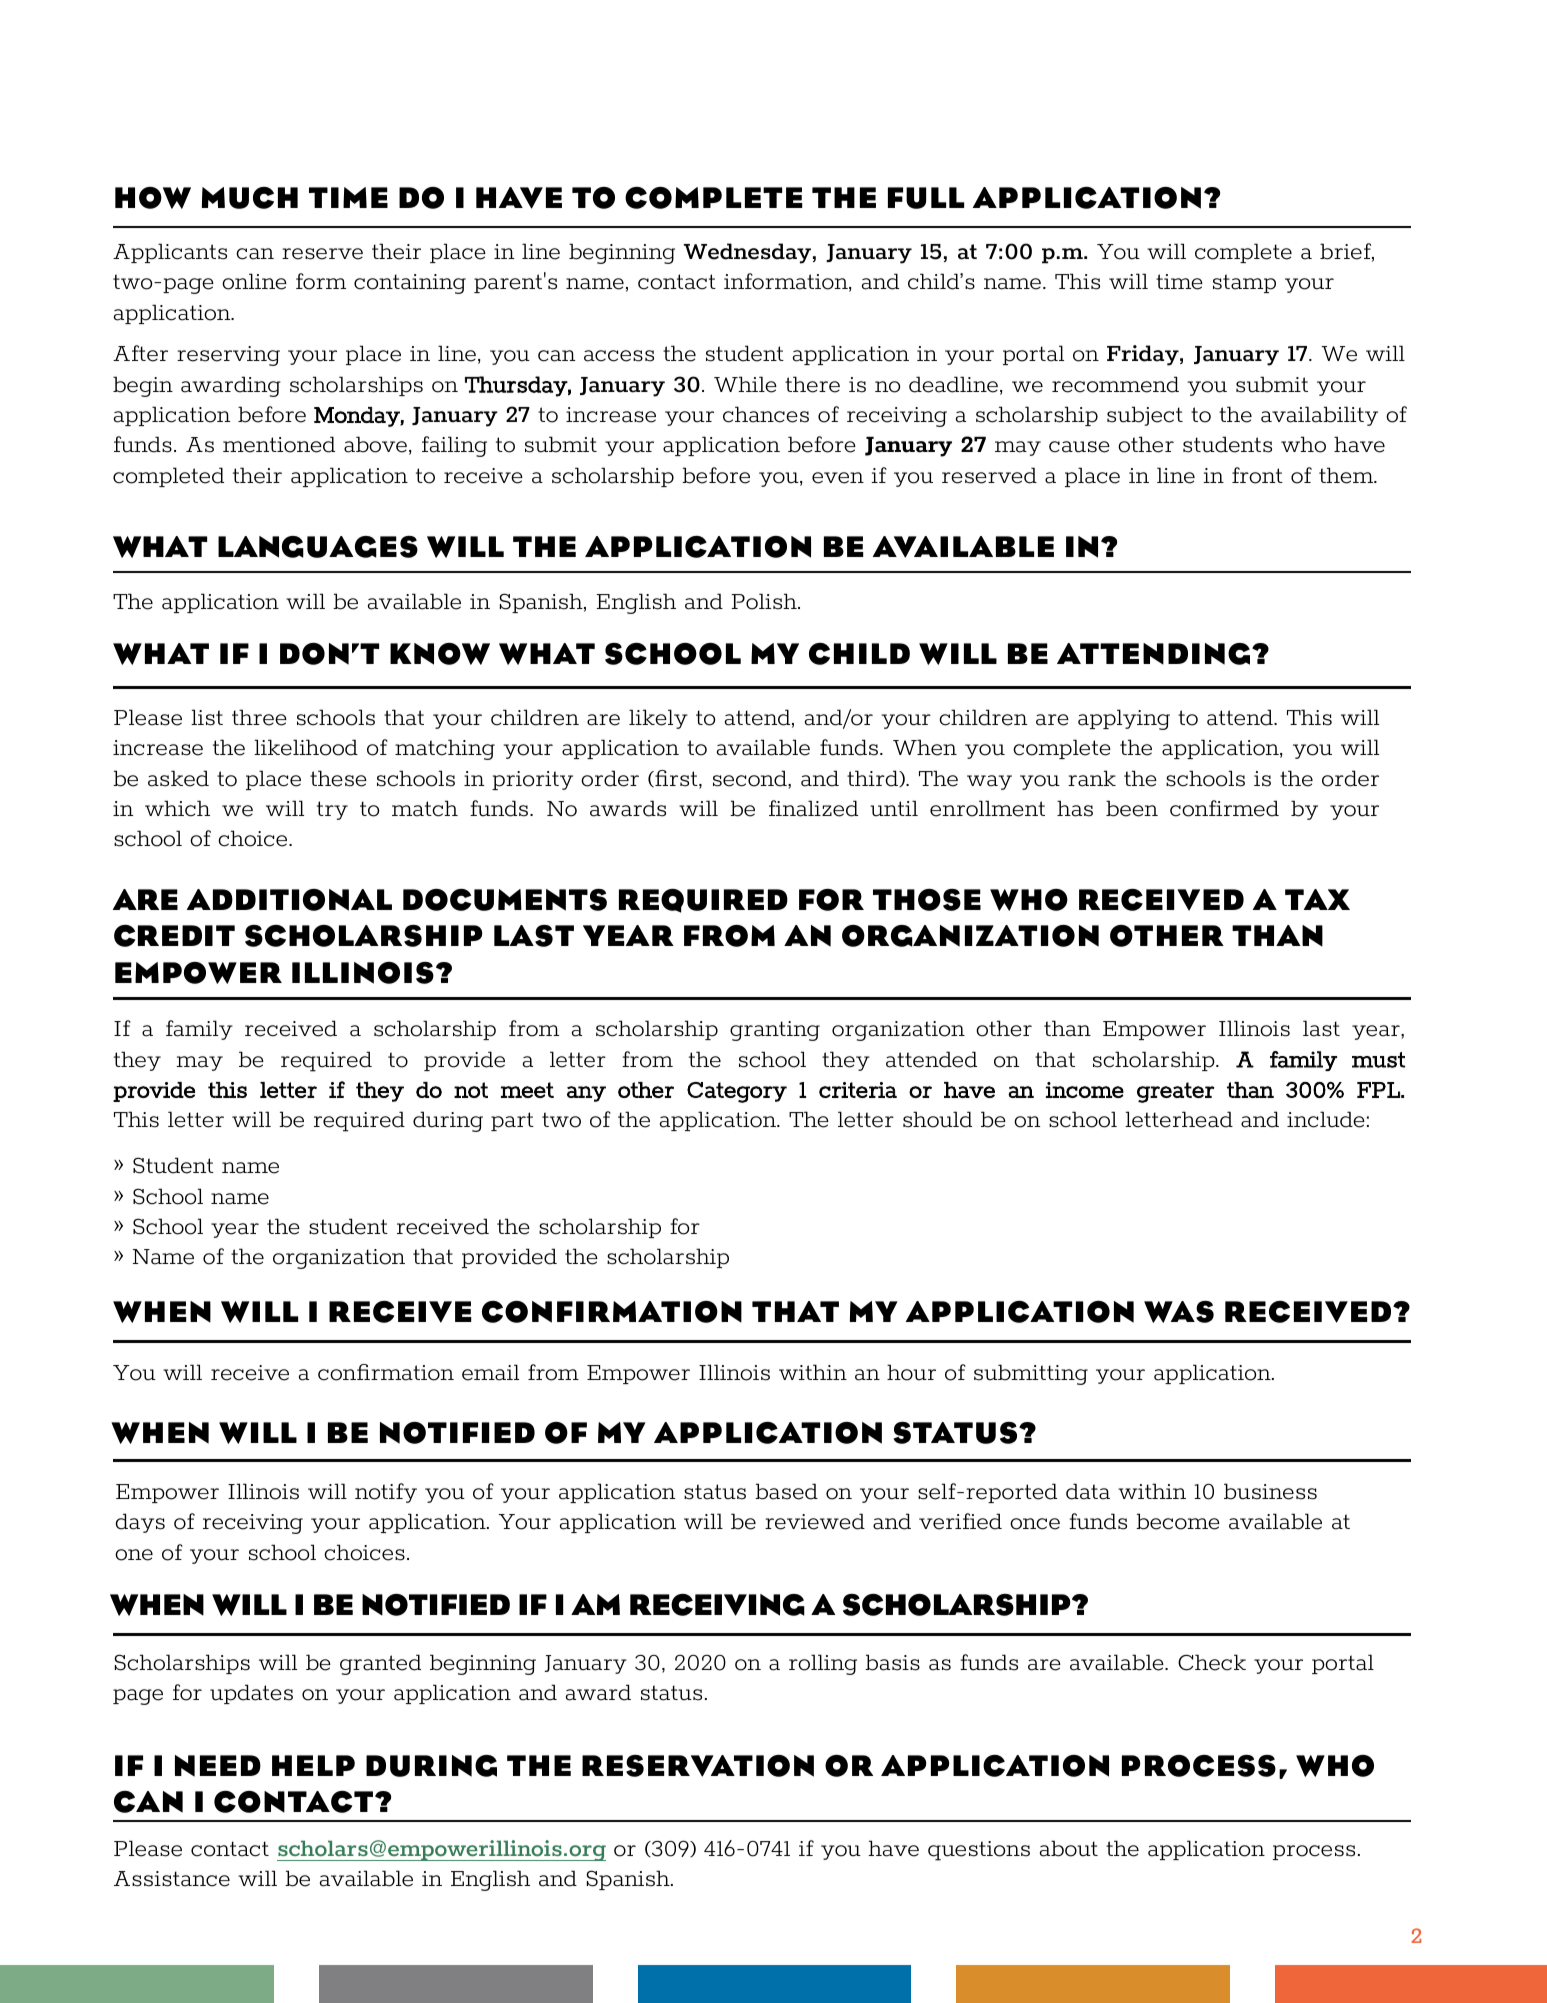  What do you see at coordinates (1176, 1092) in the screenshot?
I see `greater` at bounding box center [1176, 1092].
